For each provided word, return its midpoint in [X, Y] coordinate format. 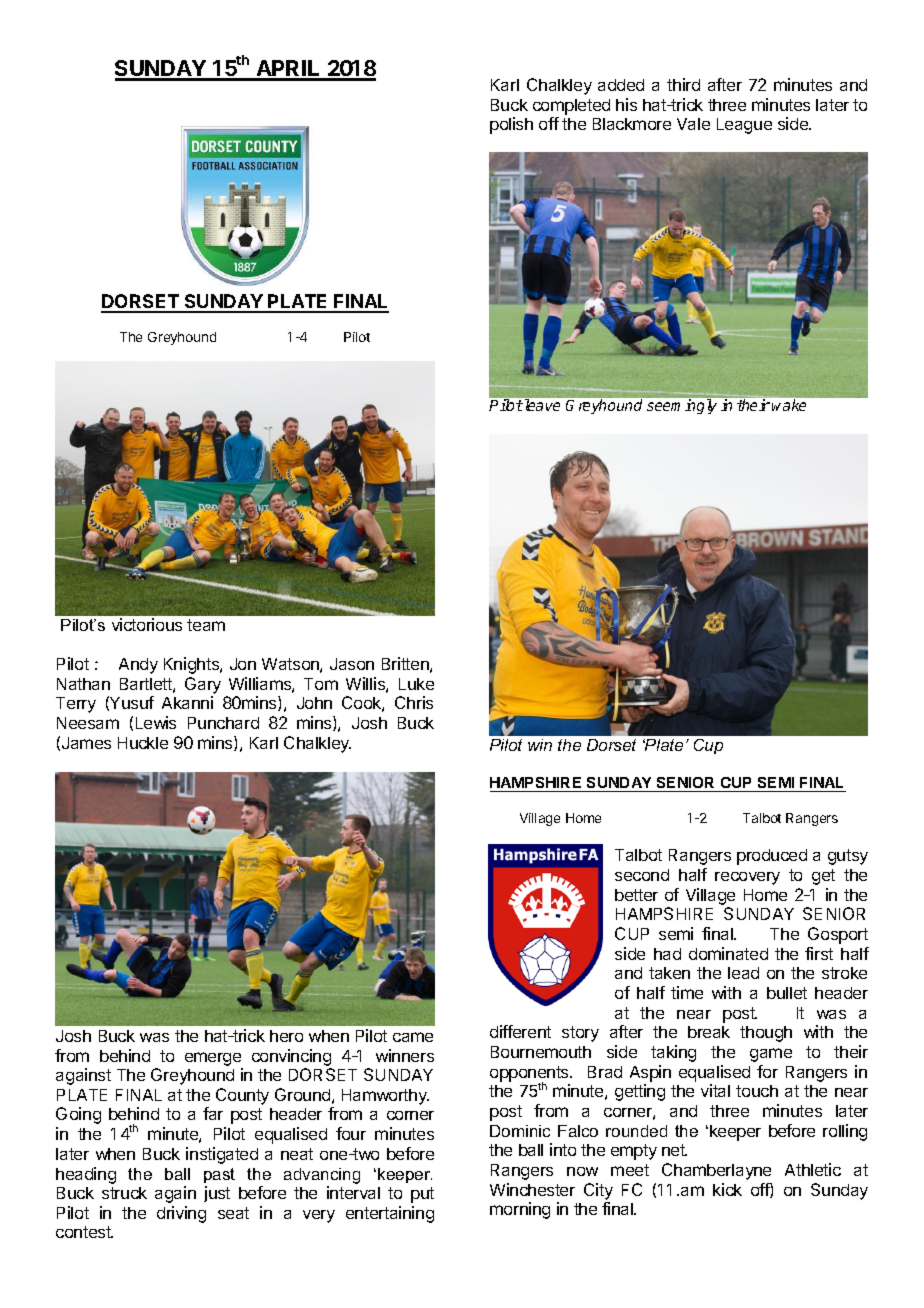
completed [571, 107]
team [206, 625]
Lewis [156, 722]
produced [772, 857]
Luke [416, 684]
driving [181, 1214]
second [642, 875]
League [744, 126]
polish [511, 125]
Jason [352, 664]
